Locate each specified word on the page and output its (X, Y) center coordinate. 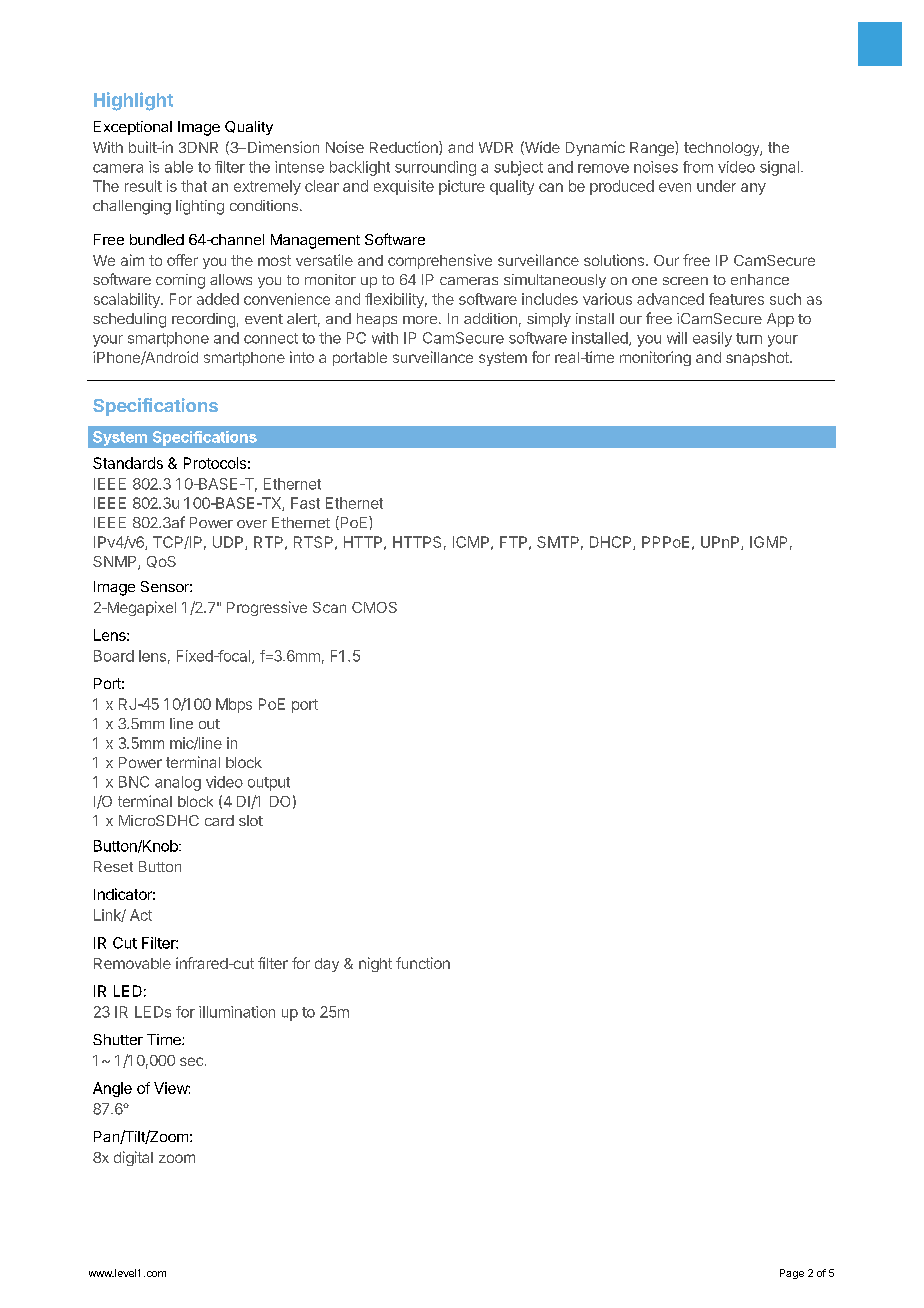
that (194, 186)
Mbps (234, 705)
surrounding (435, 168)
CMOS (374, 607)
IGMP (768, 542)
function (423, 963)
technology (722, 149)
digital (133, 1158)
